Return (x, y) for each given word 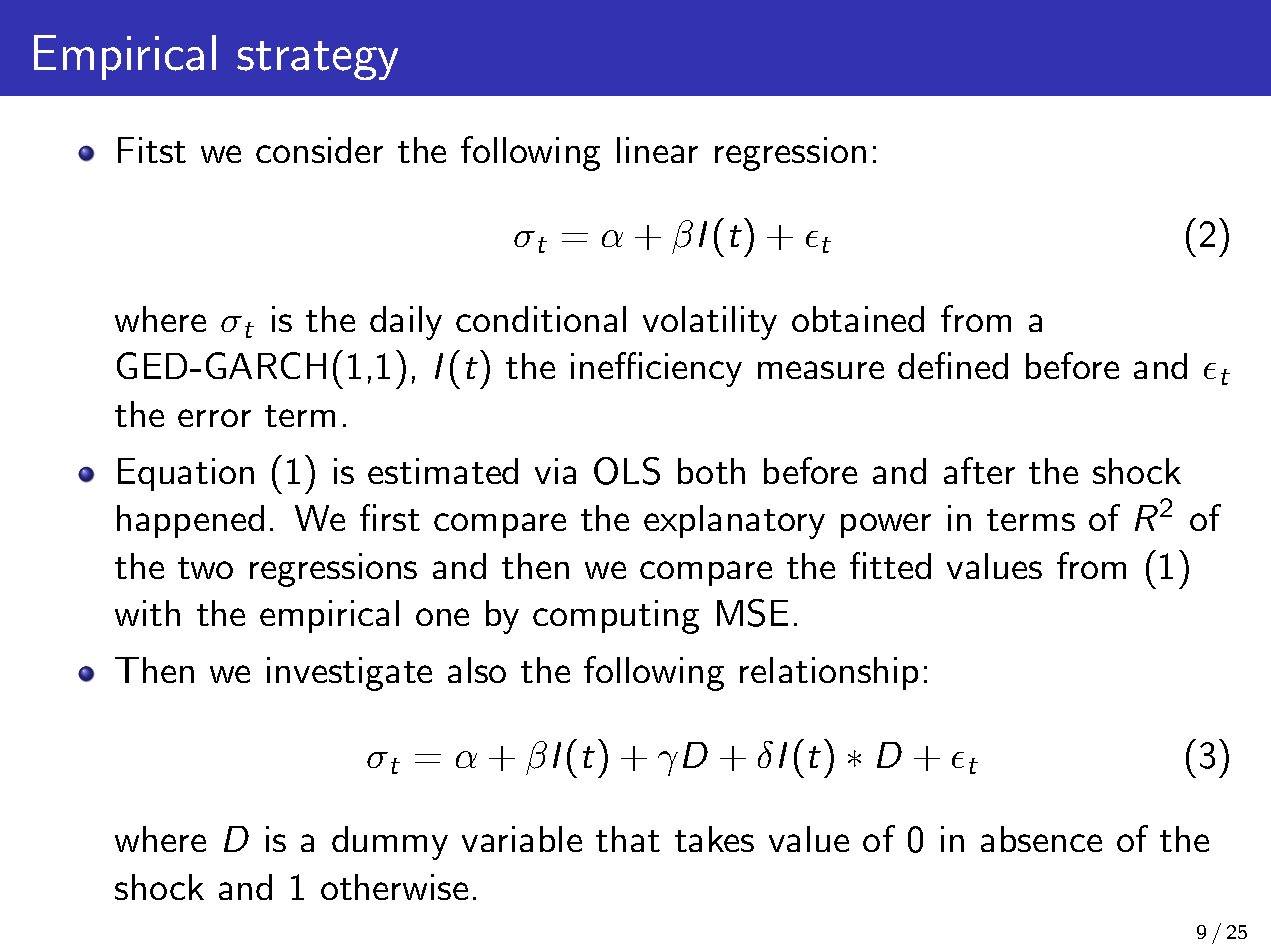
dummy (390, 843)
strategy (317, 60)
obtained (858, 319)
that (628, 839)
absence (1041, 839)
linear (657, 150)
